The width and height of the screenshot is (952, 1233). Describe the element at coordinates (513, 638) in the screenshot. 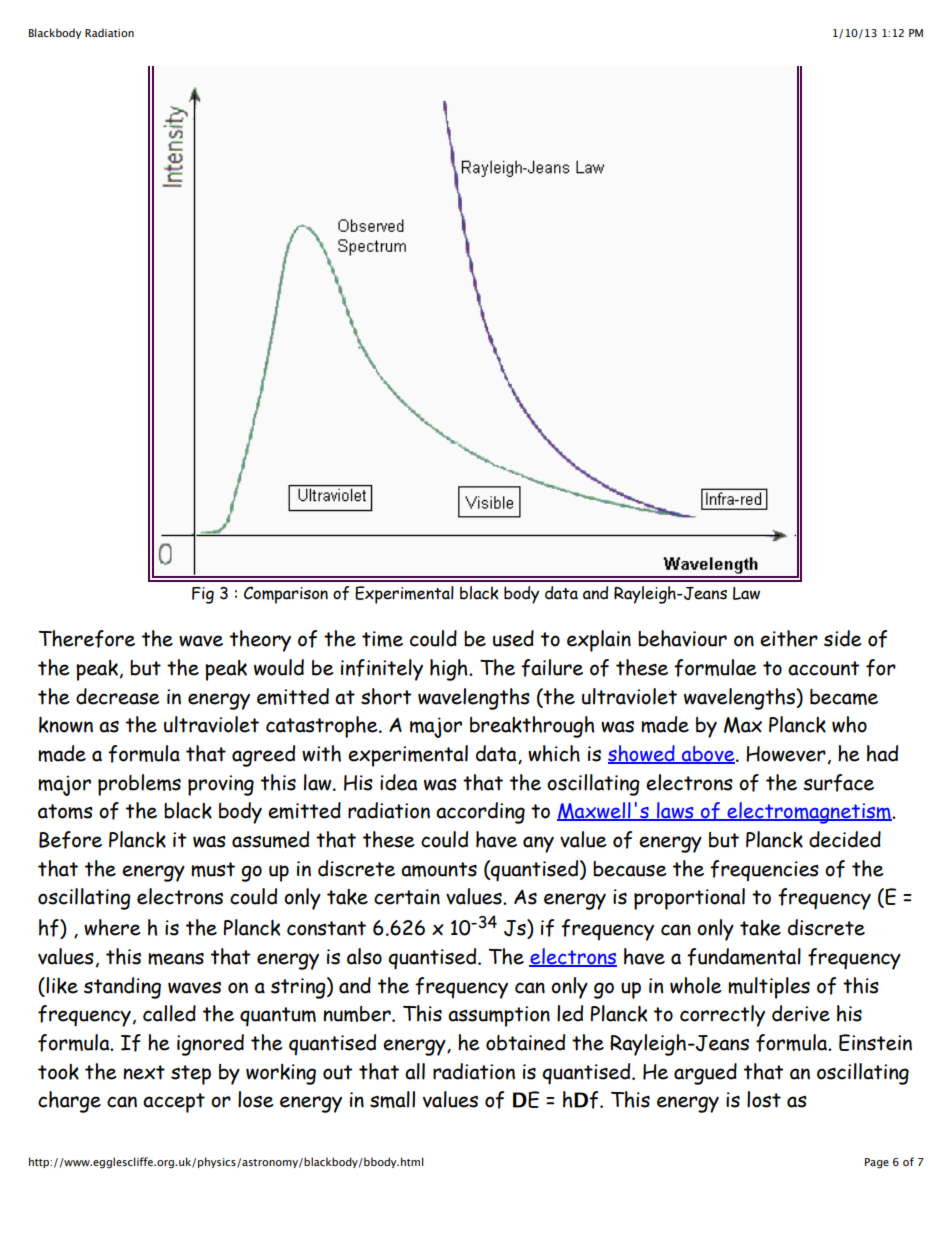

I see `used` at that location.
